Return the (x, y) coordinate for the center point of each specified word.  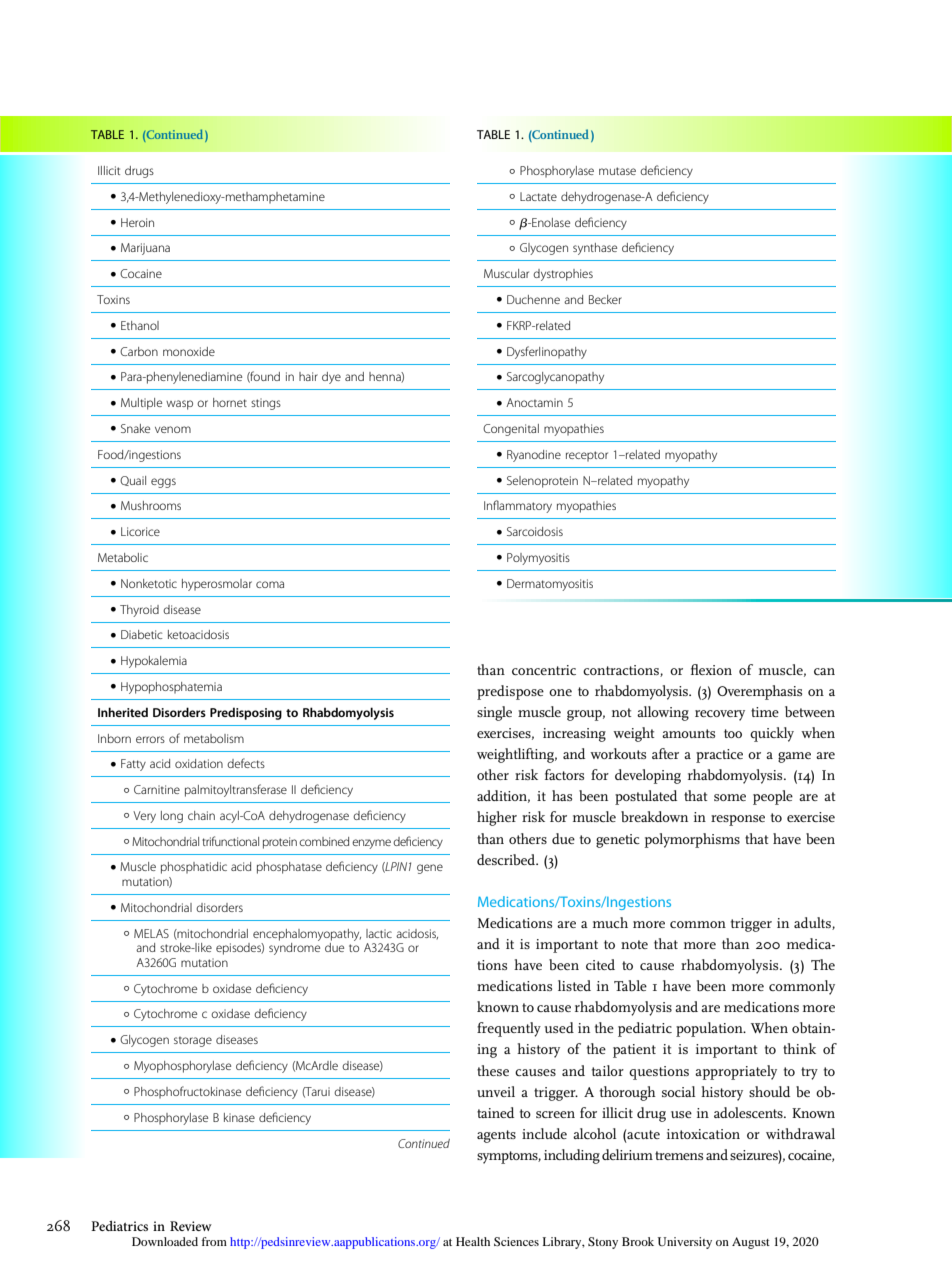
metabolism (214, 738)
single (494, 713)
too (733, 733)
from (214, 1241)
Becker (605, 299)
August (751, 1243)
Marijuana (145, 249)
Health (473, 1241)
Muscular (506, 273)
